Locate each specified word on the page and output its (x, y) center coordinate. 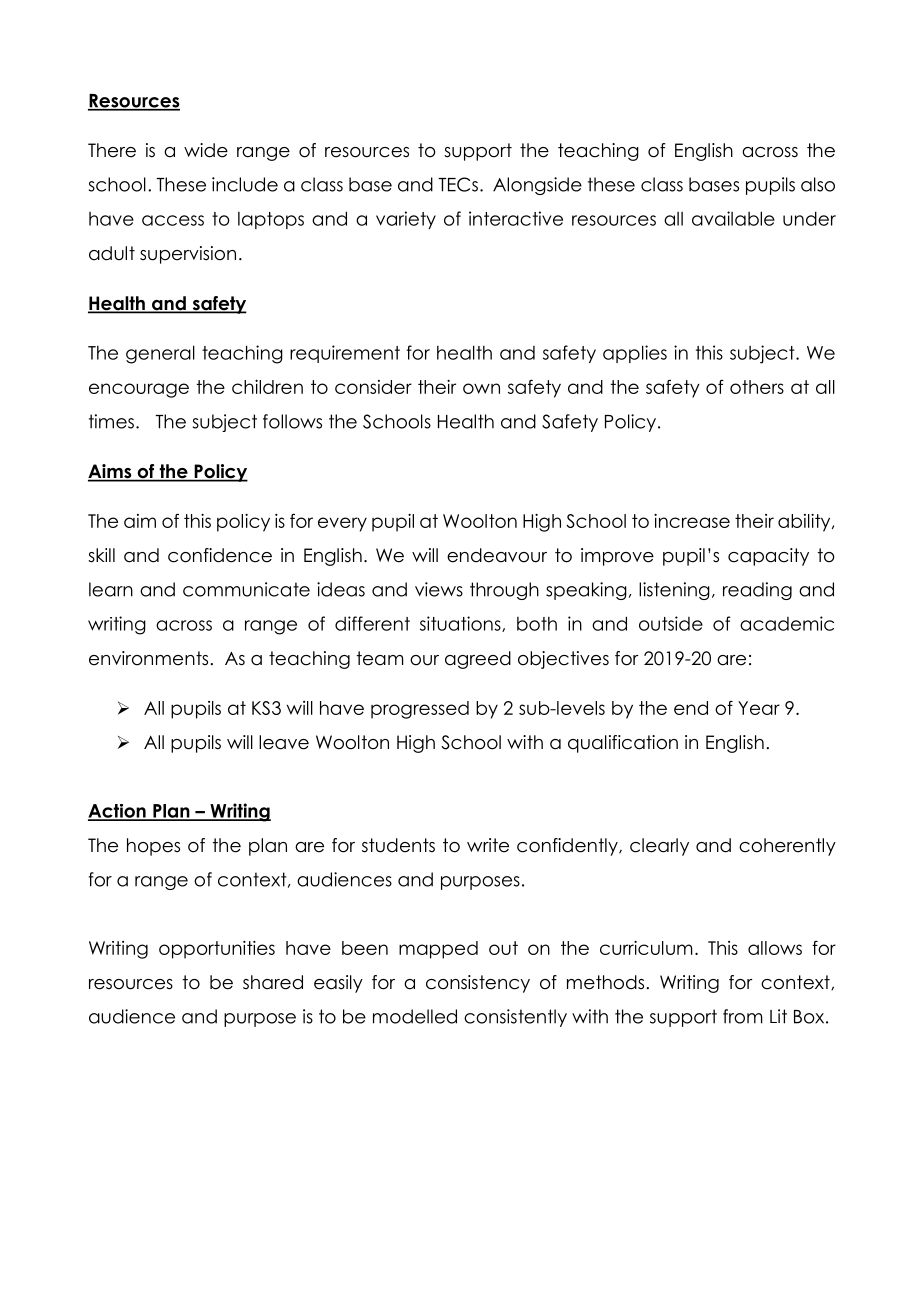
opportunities (217, 950)
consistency (478, 984)
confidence (220, 555)
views (439, 589)
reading (757, 591)
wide (206, 150)
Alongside (537, 186)
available (733, 218)
